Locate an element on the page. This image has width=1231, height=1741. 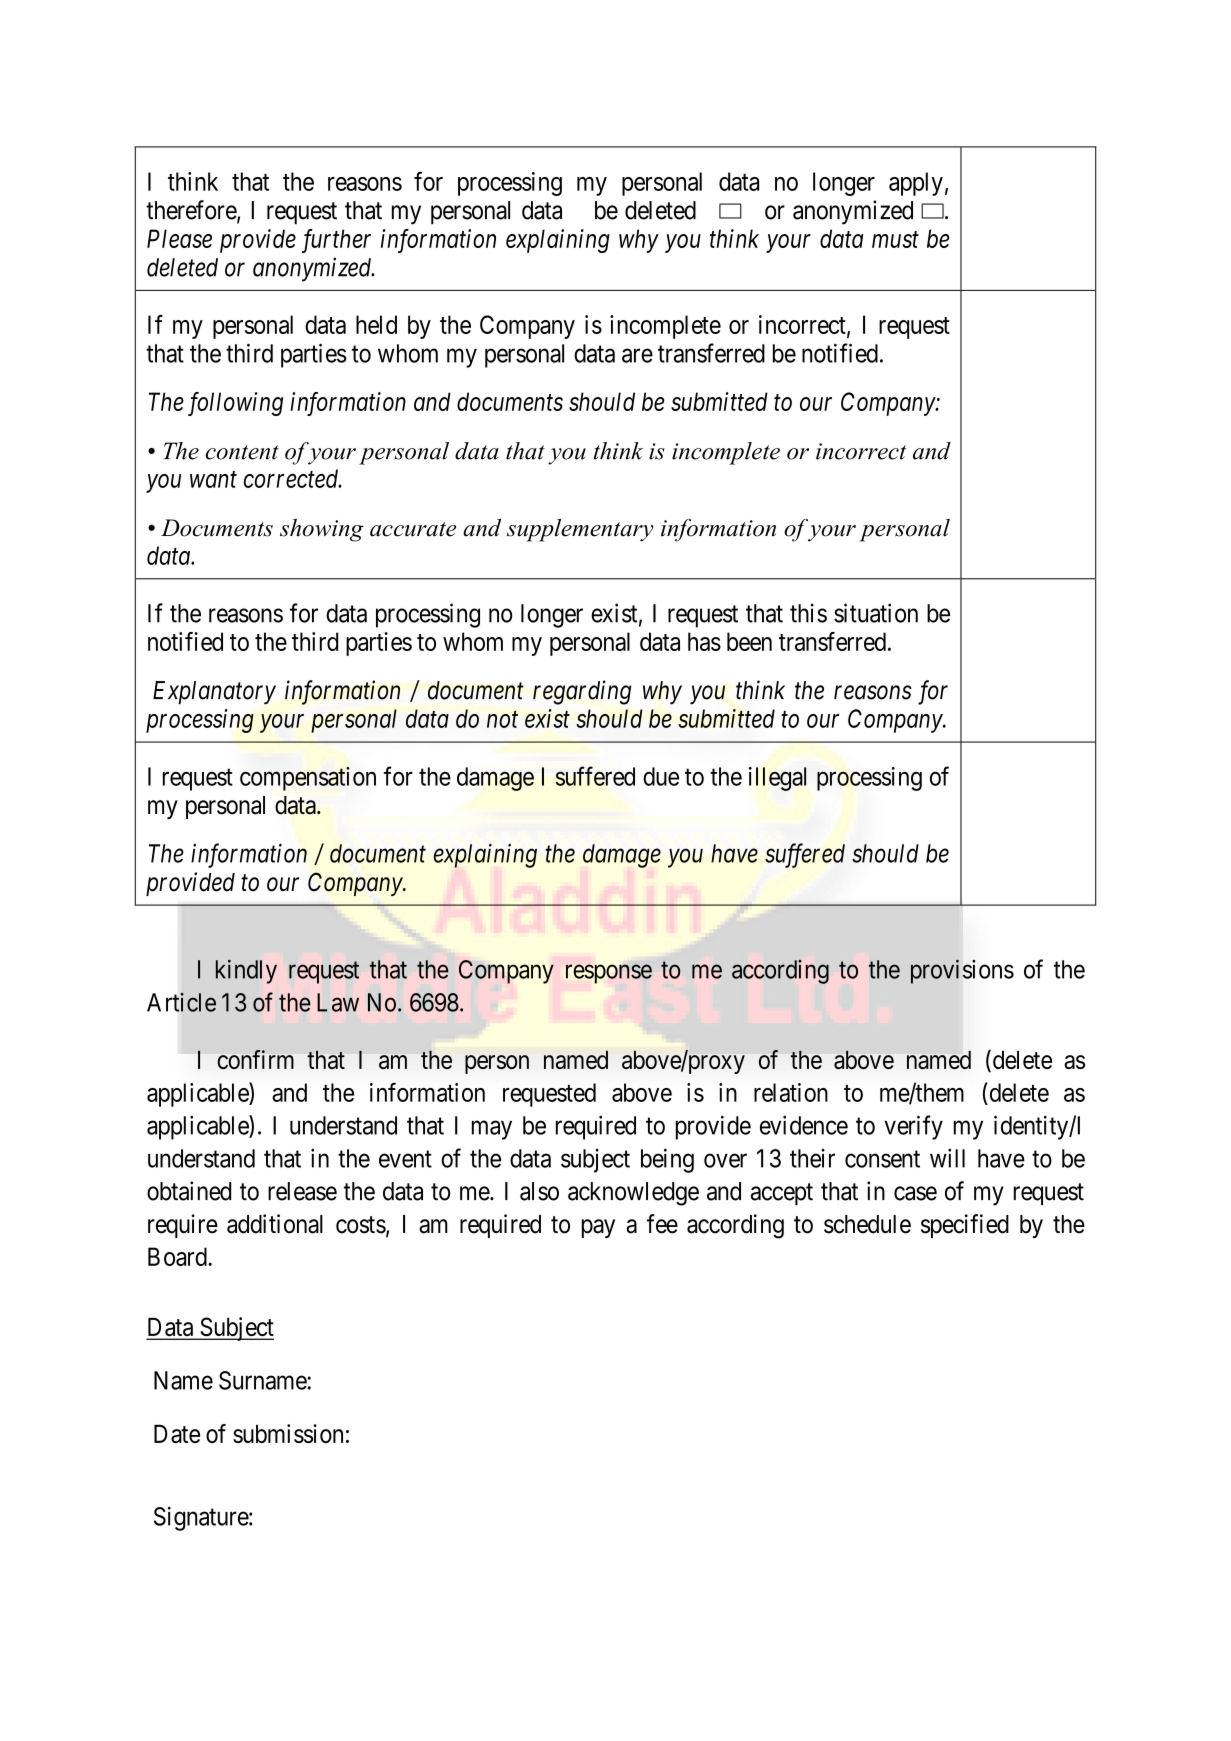
are is located at coordinates (637, 355).
